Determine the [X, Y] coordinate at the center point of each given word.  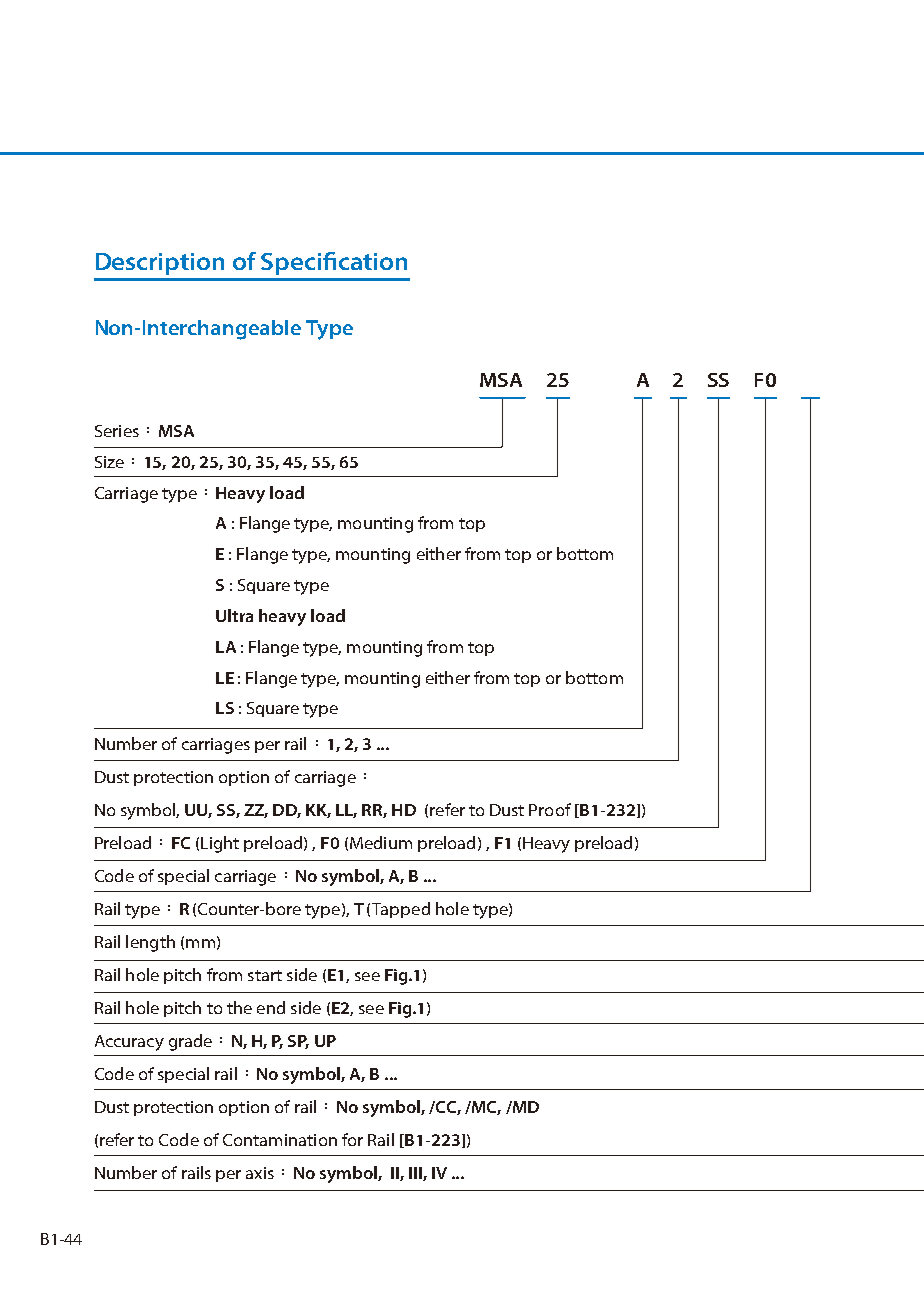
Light [220, 844]
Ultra [234, 615]
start [265, 975]
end [271, 1007]
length [150, 943]
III [416, 1174]
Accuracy [129, 1043]
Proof [550, 809]
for [352, 1139]
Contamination [280, 1140]
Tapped [401, 910]
